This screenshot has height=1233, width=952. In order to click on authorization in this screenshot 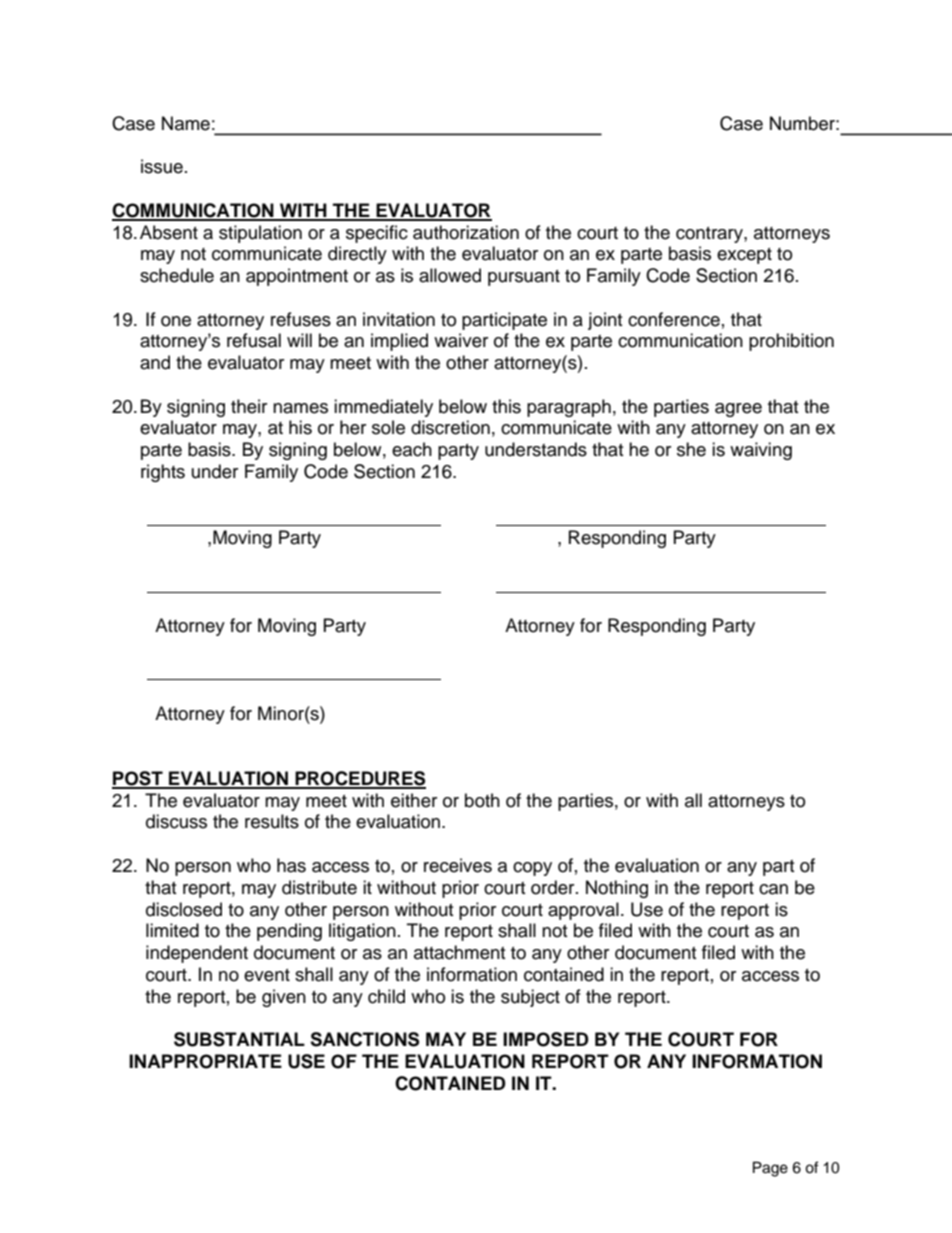, I will do `click(466, 232)`.
